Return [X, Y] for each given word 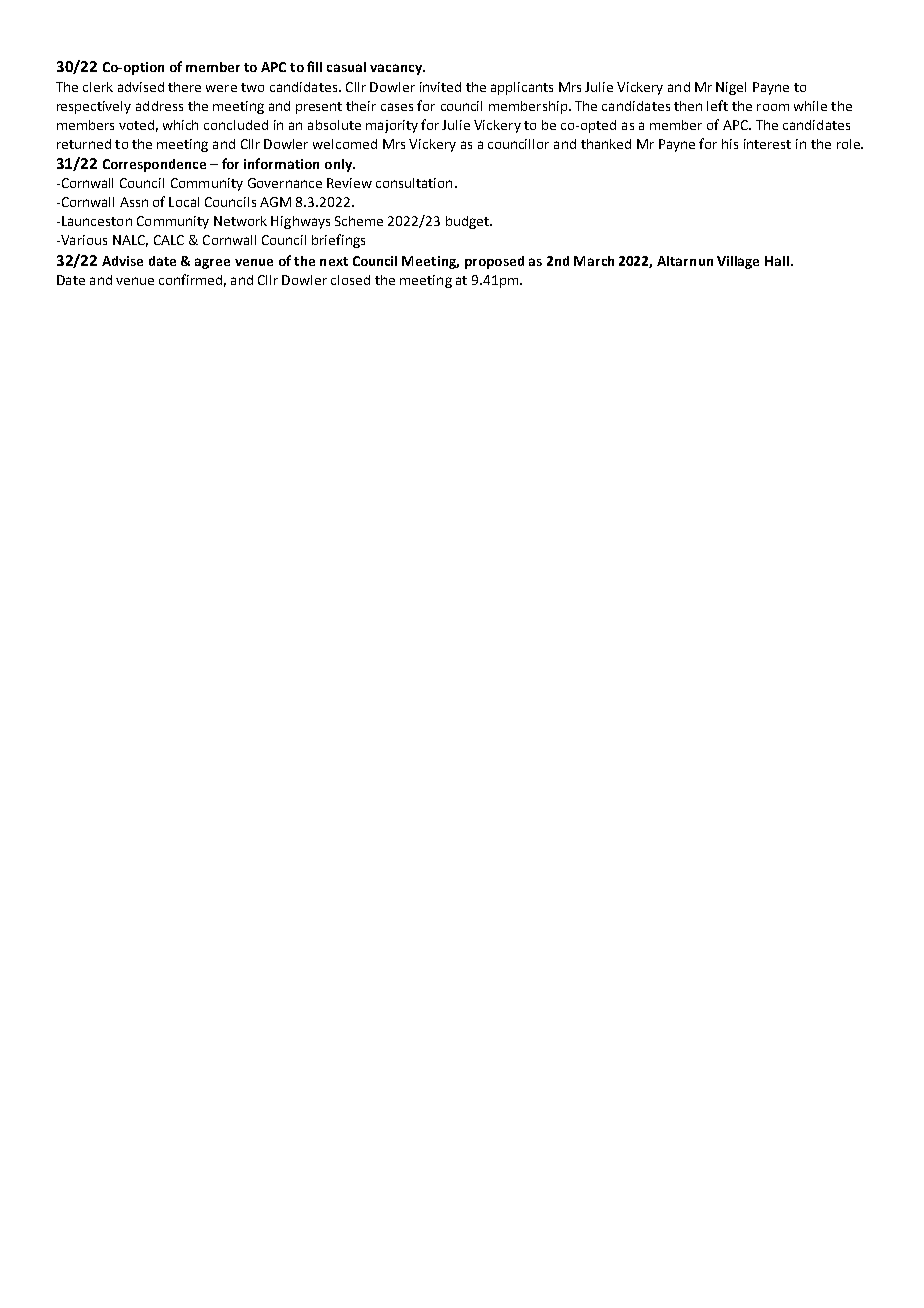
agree [212, 263]
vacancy [397, 69]
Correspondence [154, 165]
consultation [414, 183]
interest [767, 144]
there [184, 87]
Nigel [731, 88]
